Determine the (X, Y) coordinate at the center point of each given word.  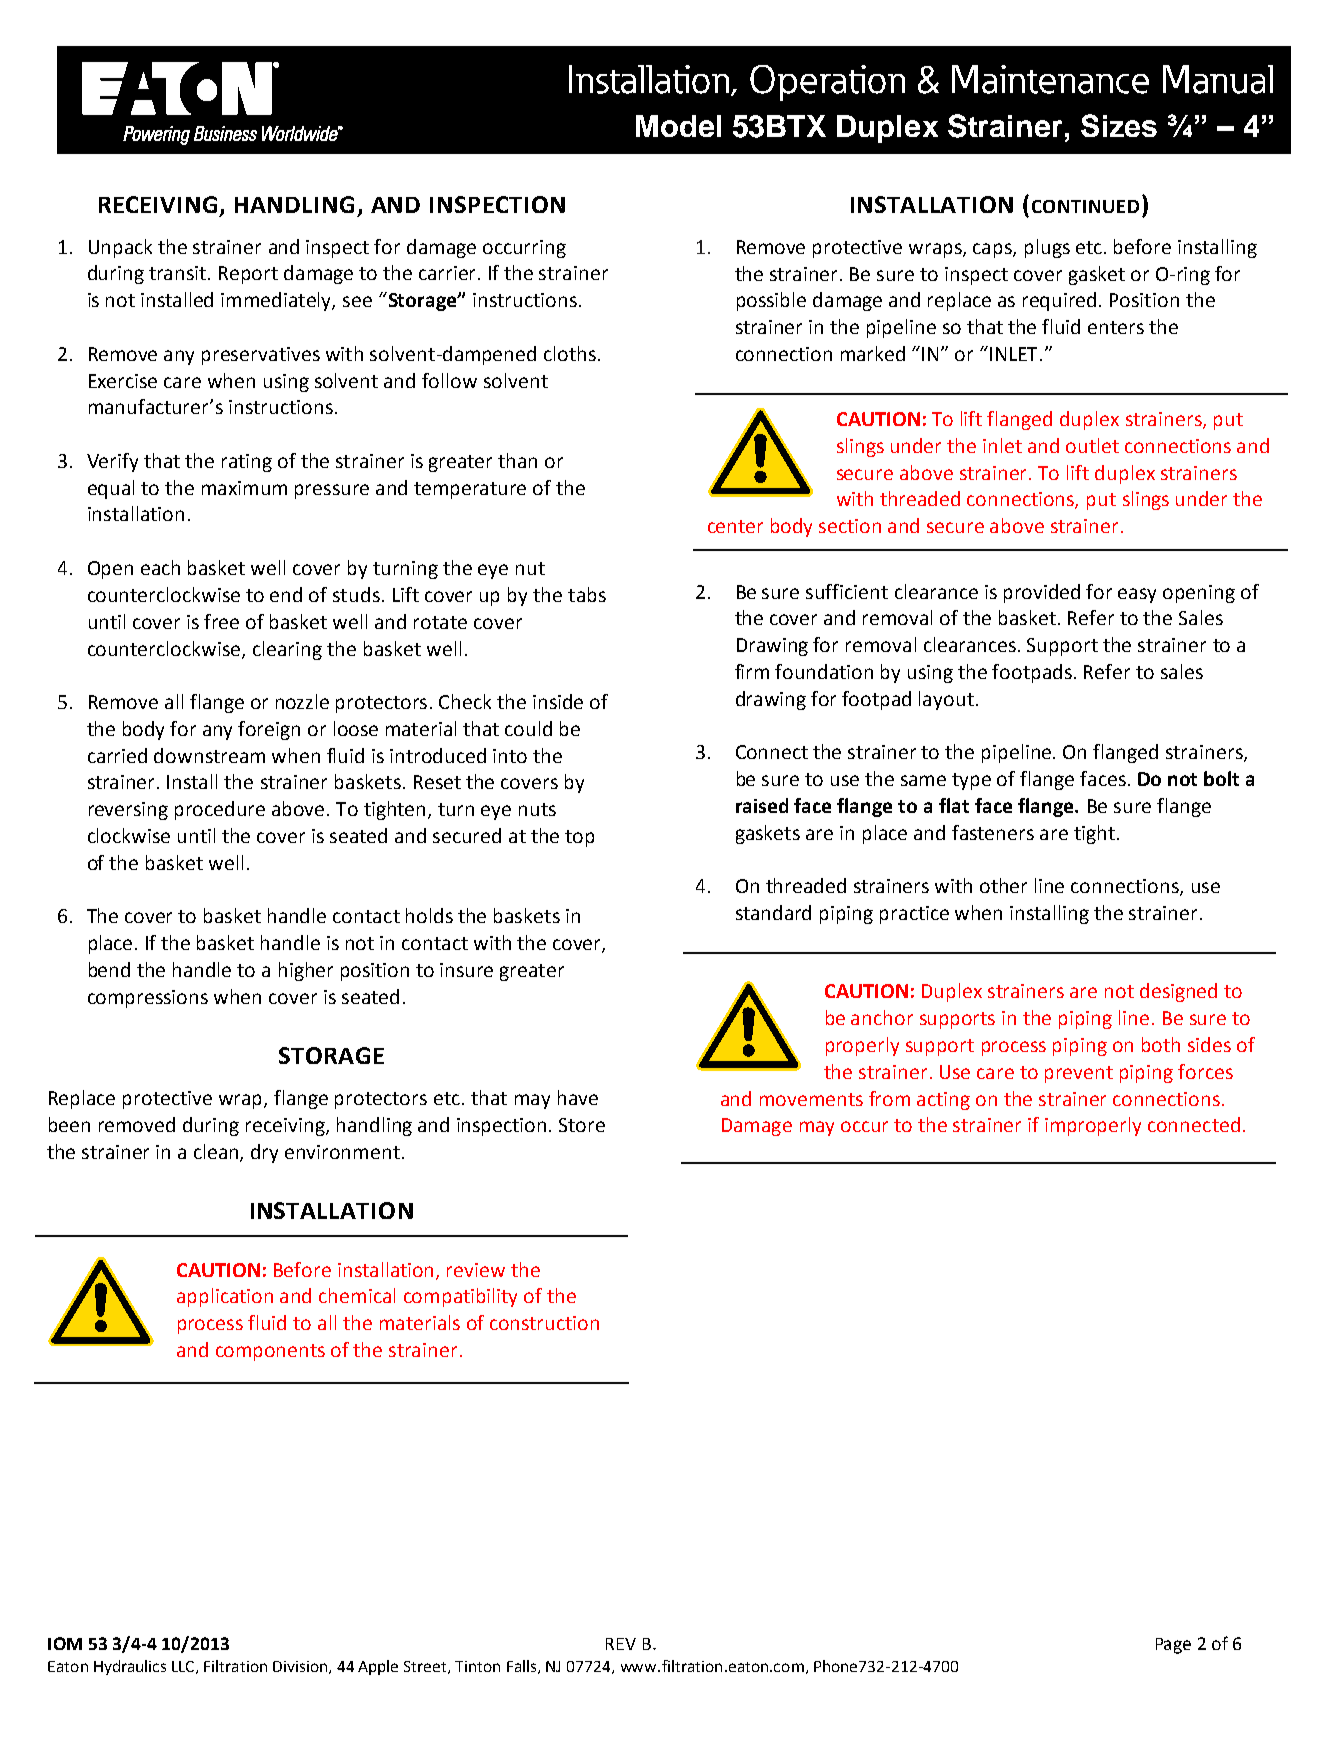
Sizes (1119, 125)
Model (678, 126)
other (1003, 885)
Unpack (120, 248)
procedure (220, 810)
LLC (184, 1667)
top (579, 838)
